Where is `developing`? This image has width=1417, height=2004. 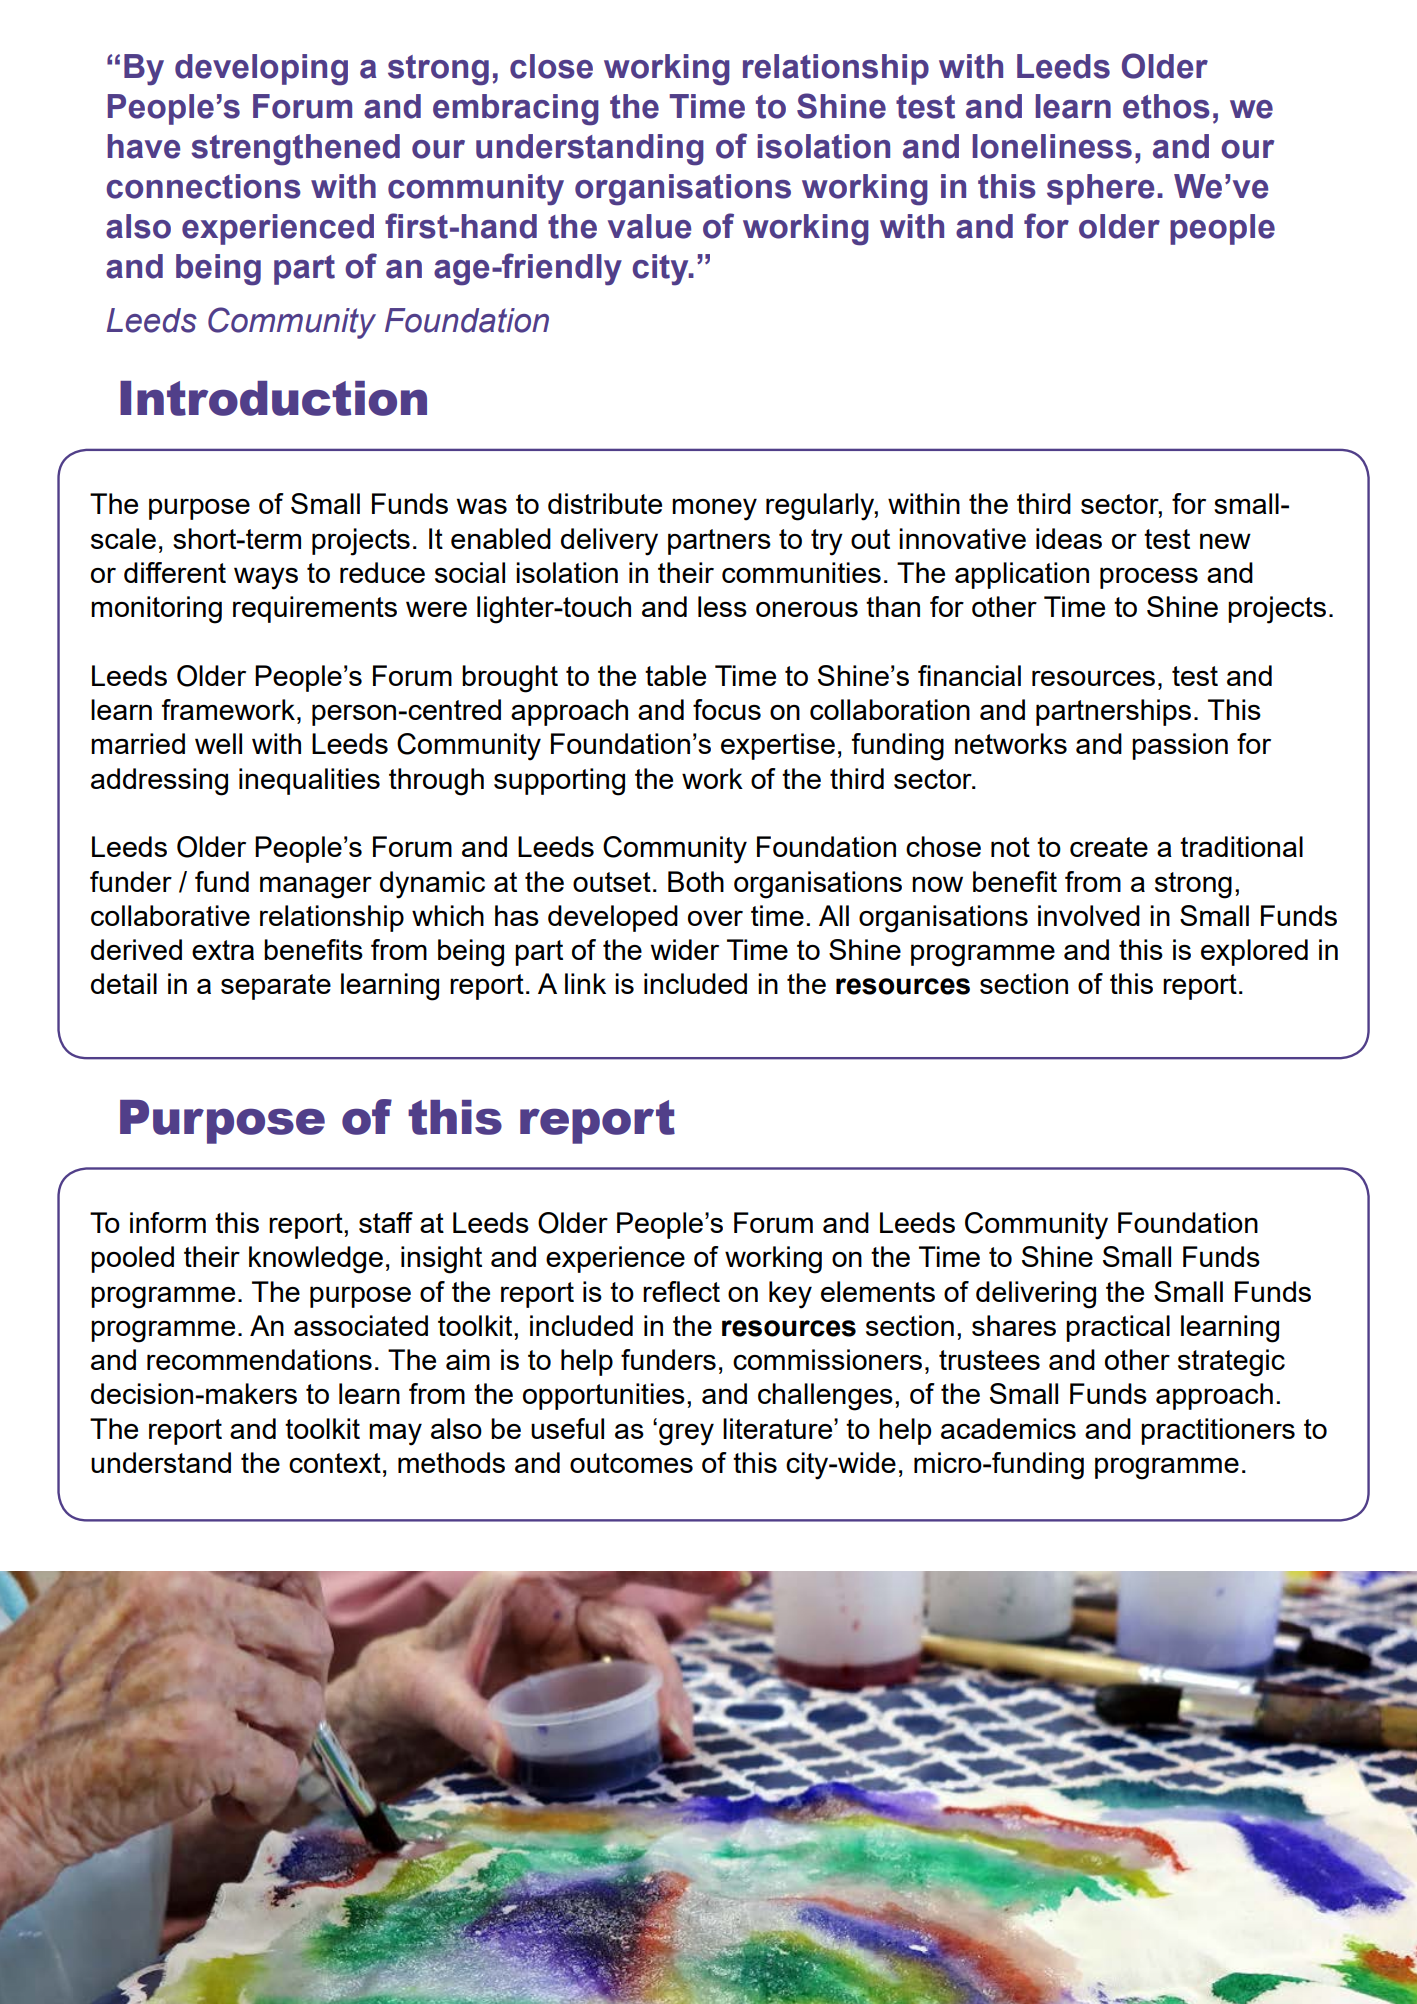
developing is located at coordinates (261, 70).
